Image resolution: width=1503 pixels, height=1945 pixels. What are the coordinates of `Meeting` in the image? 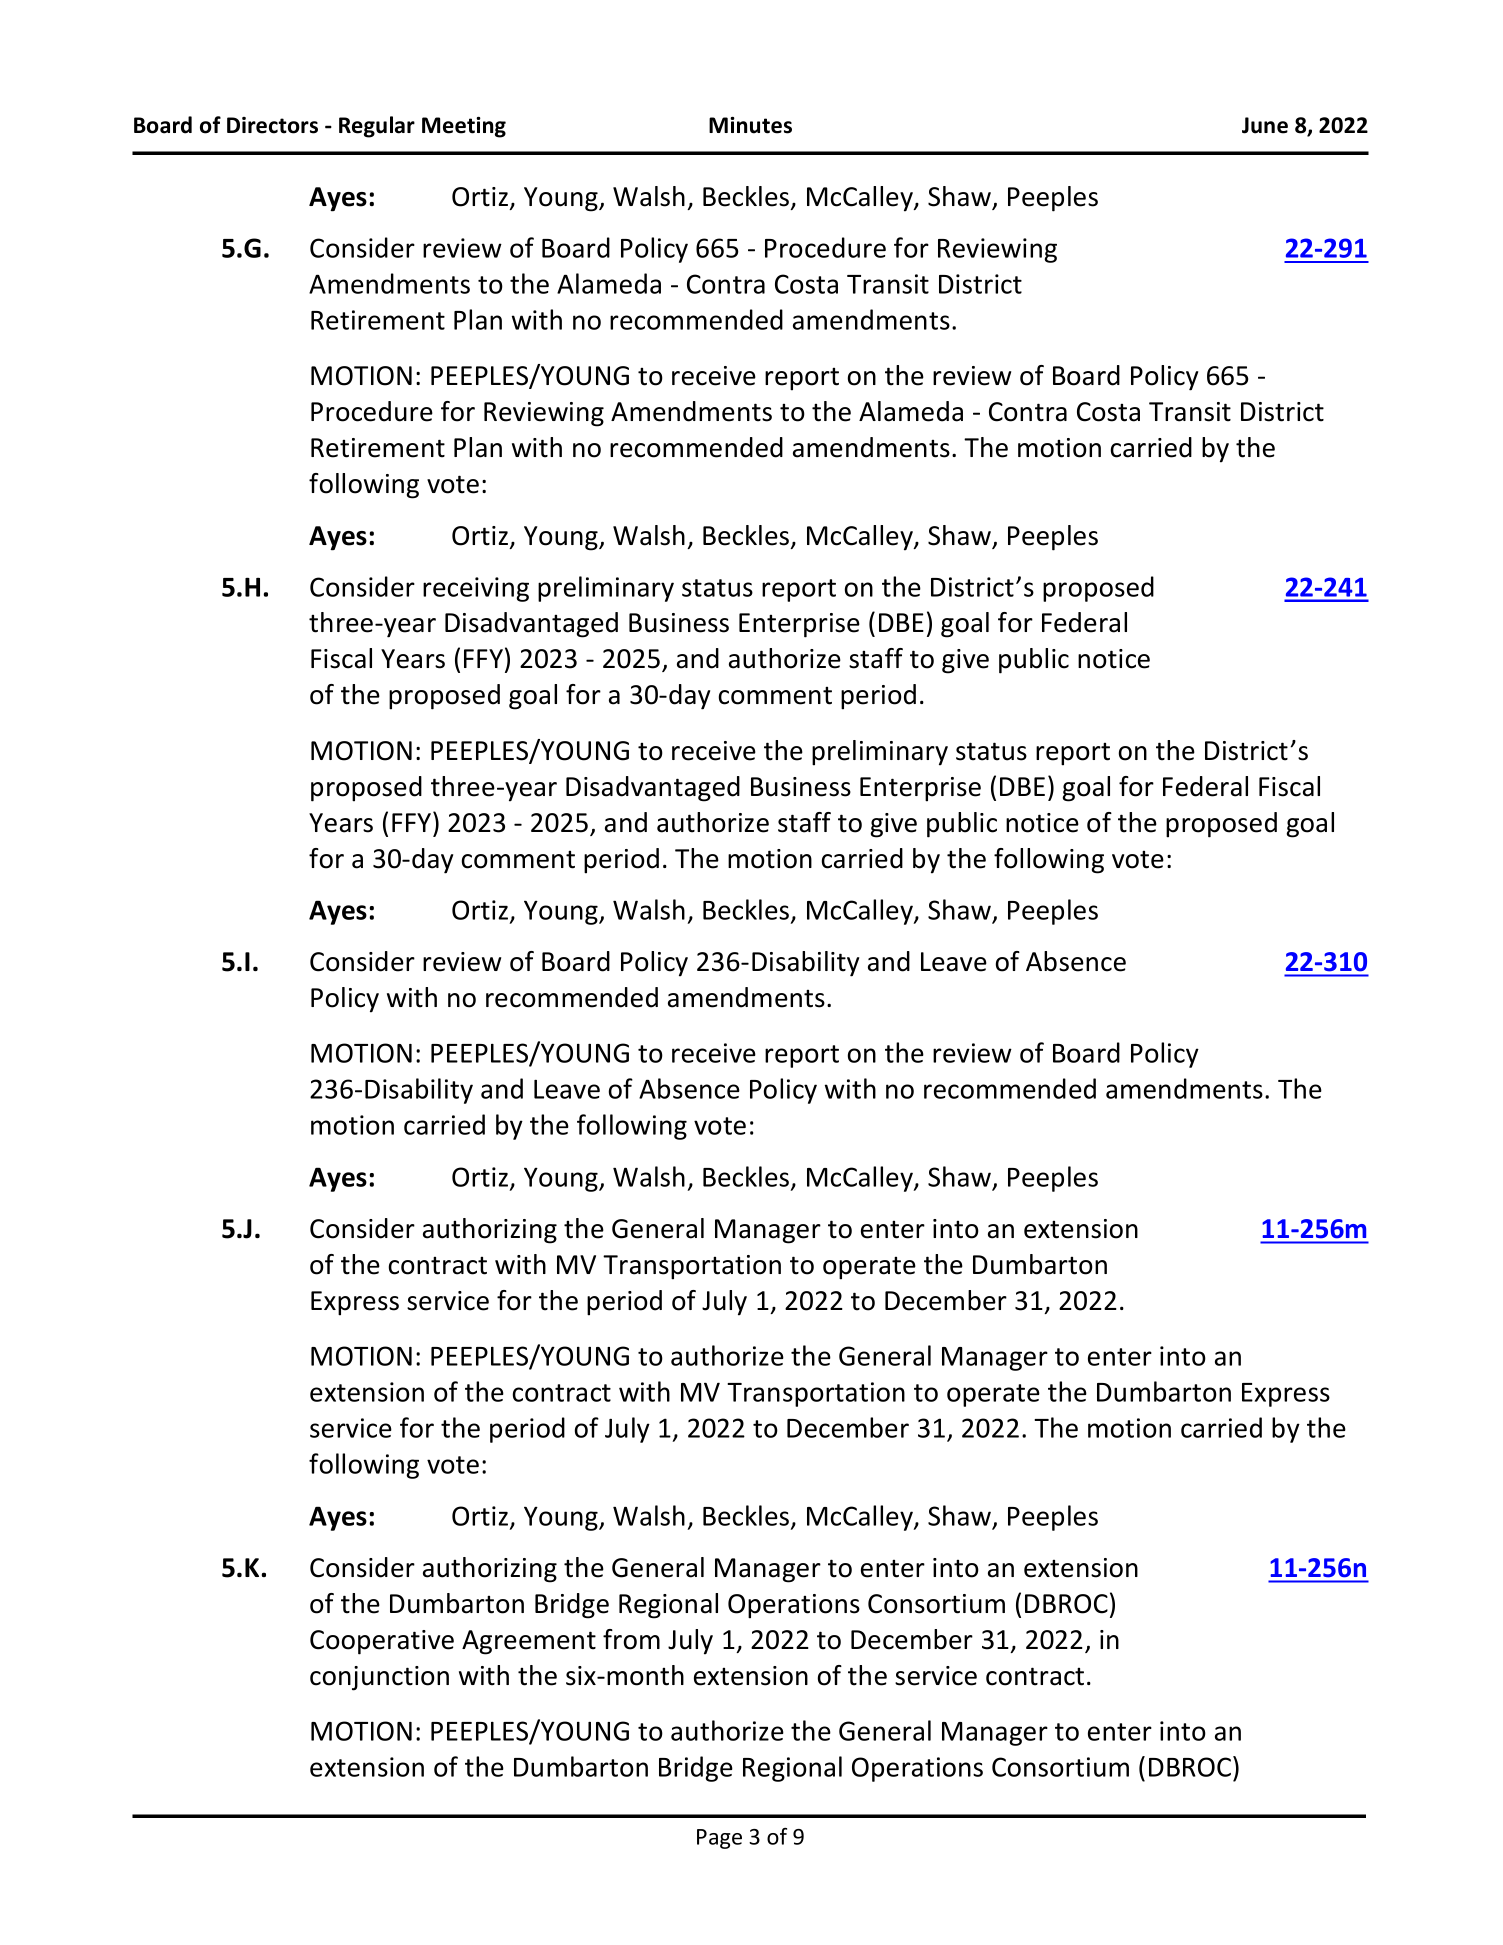 It's located at (464, 127).
